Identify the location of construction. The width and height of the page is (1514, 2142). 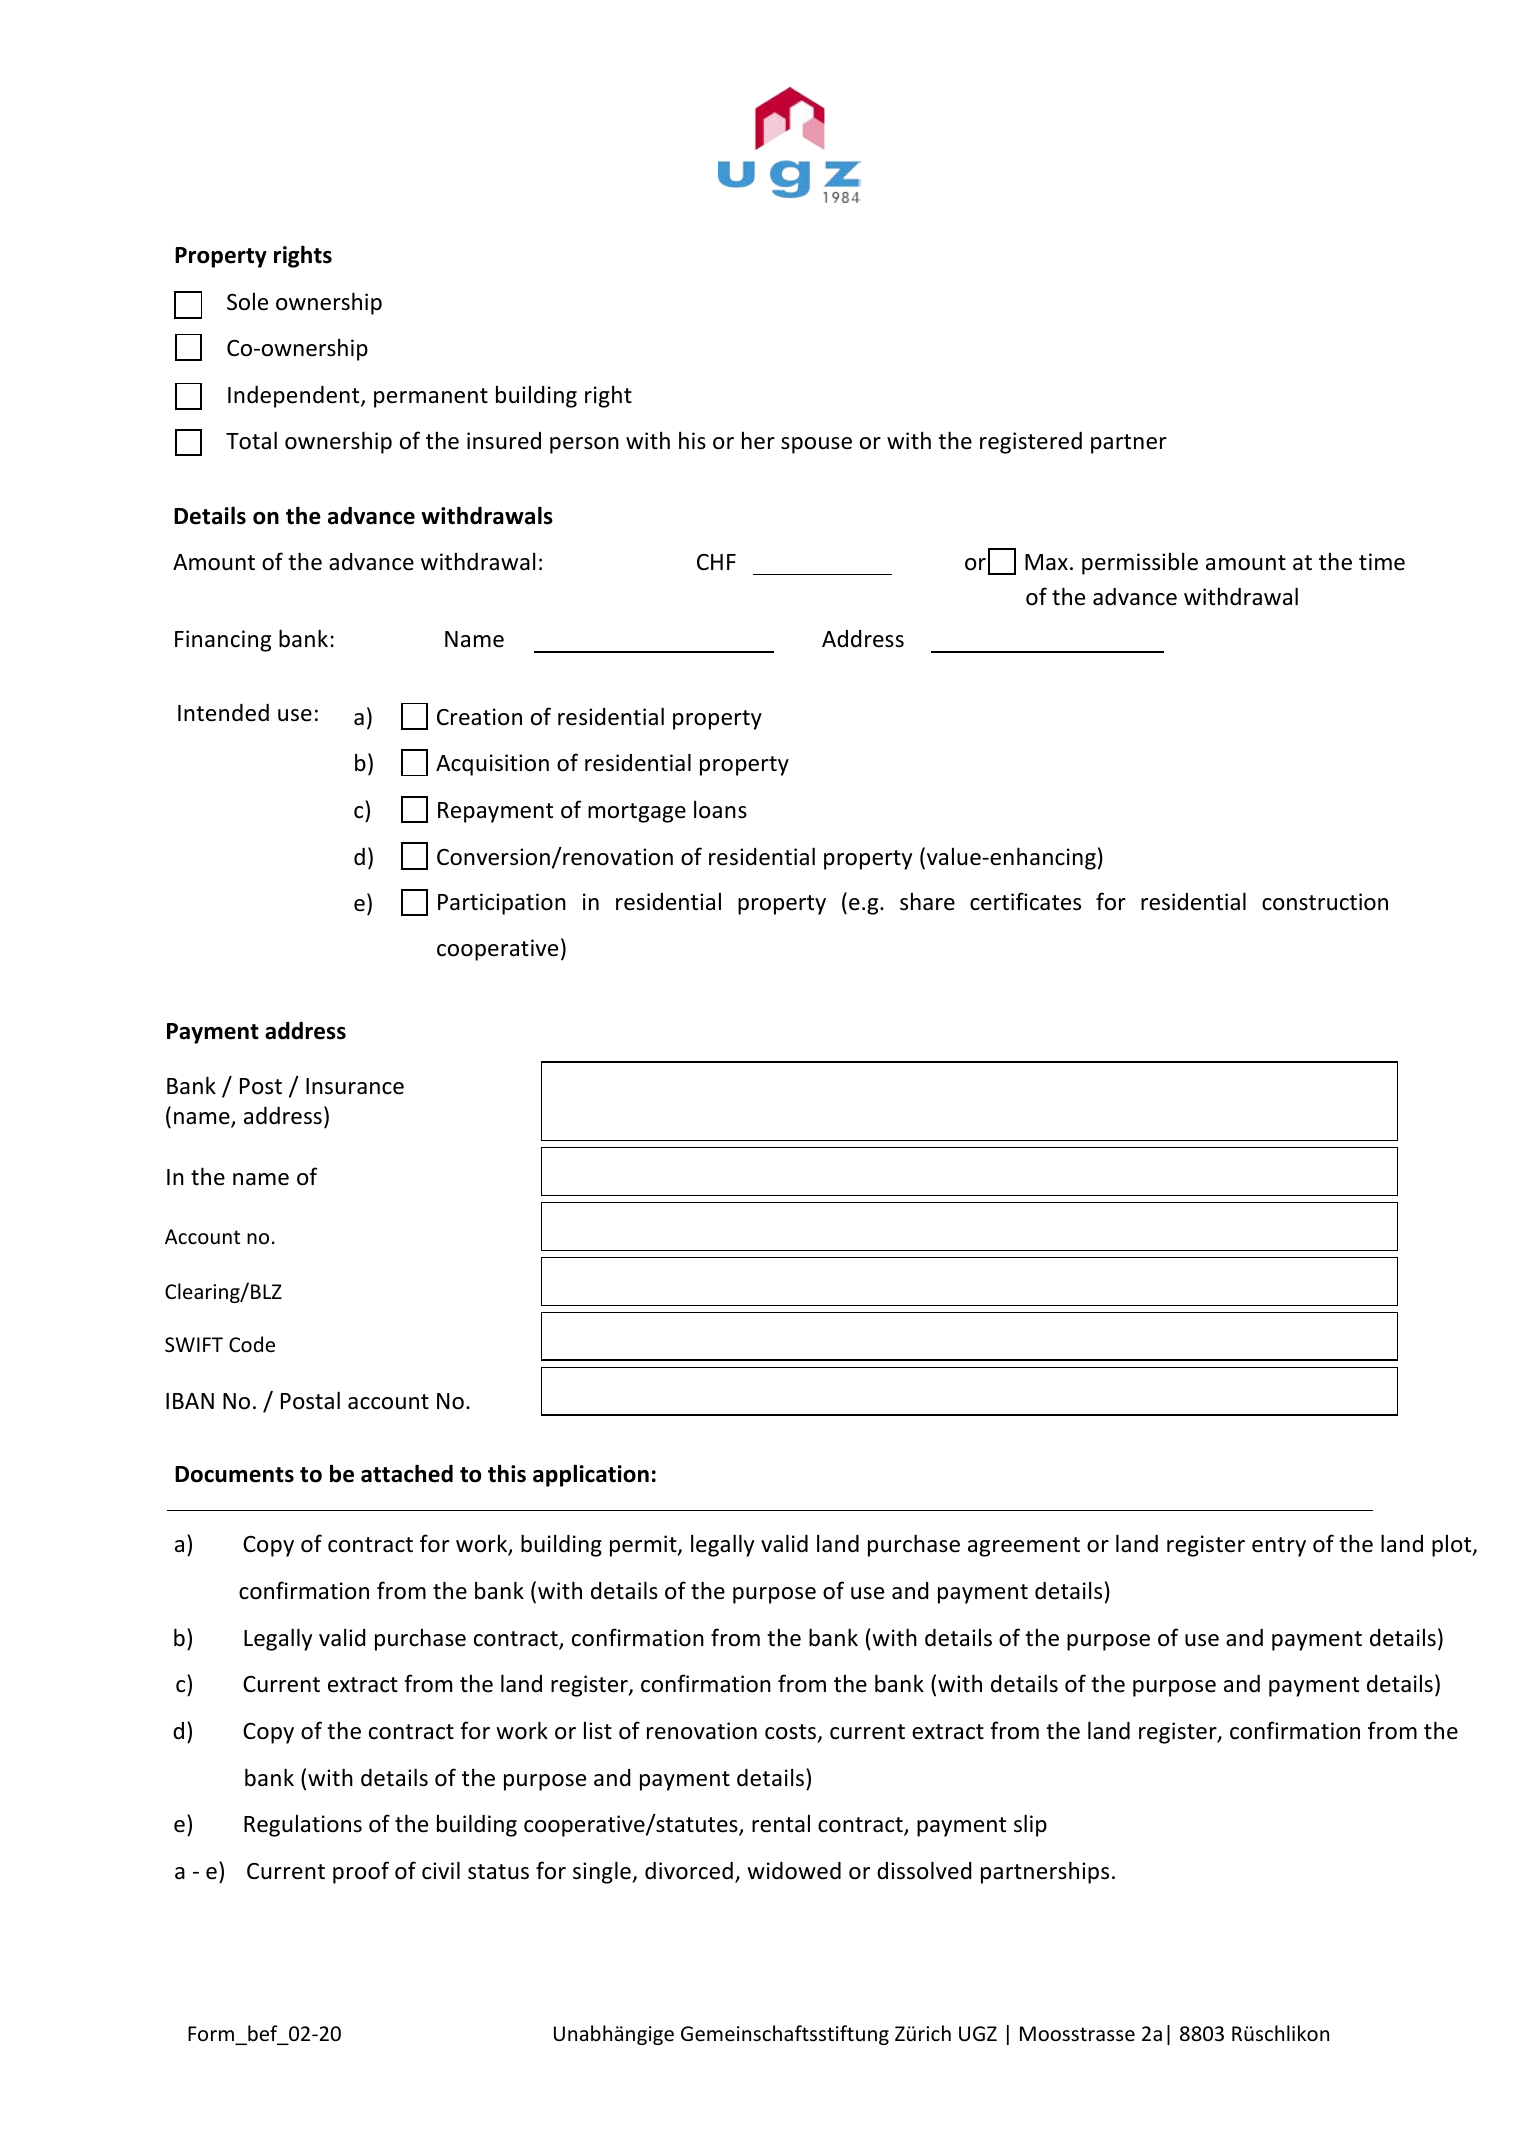
(1325, 902).
